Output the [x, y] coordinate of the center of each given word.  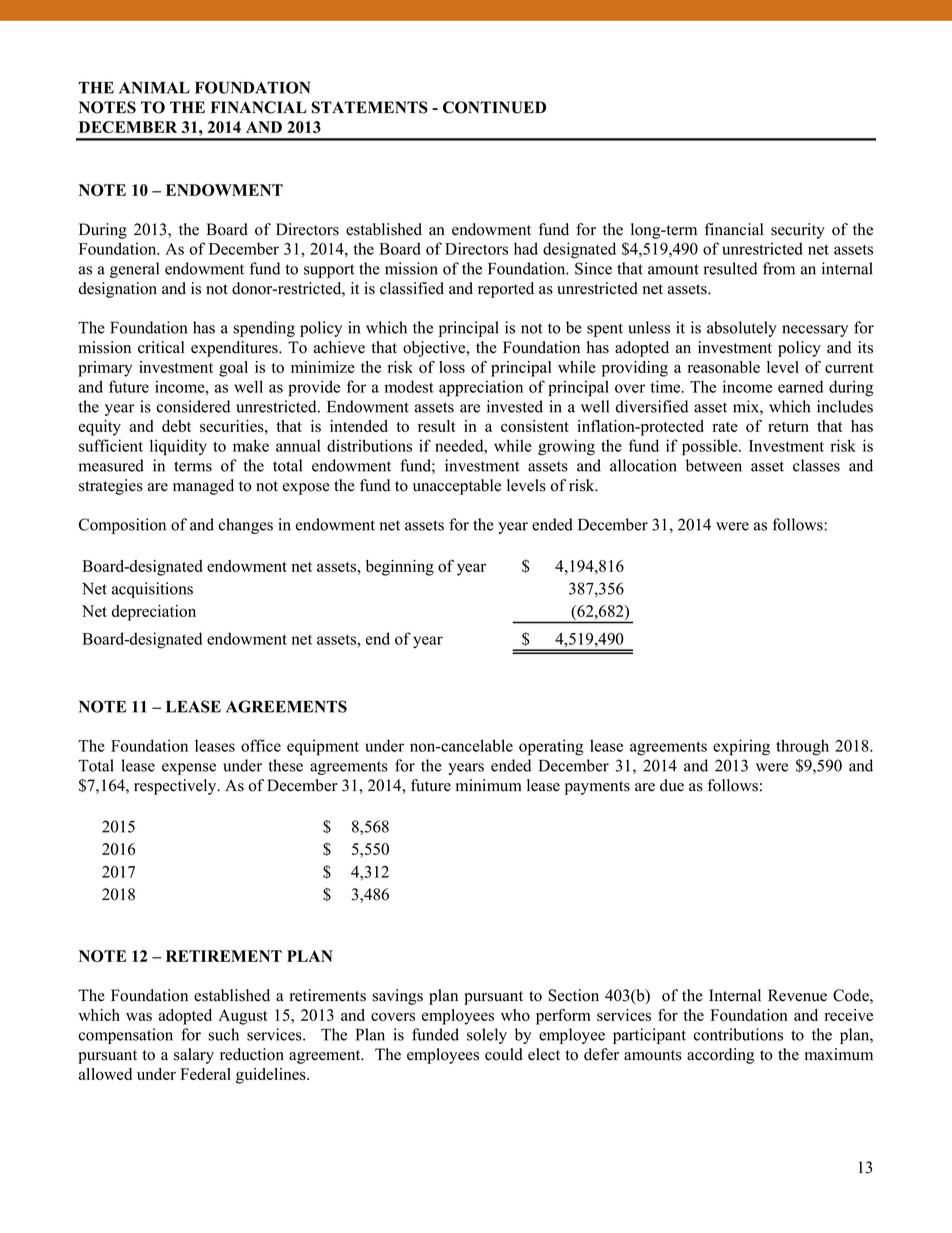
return [788, 427]
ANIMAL [154, 88]
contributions [738, 1034]
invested [515, 406]
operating [551, 747]
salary [194, 1056]
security [798, 231]
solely [487, 1036]
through [802, 747]
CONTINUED [494, 107]
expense [189, 769]
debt [176, 426]
